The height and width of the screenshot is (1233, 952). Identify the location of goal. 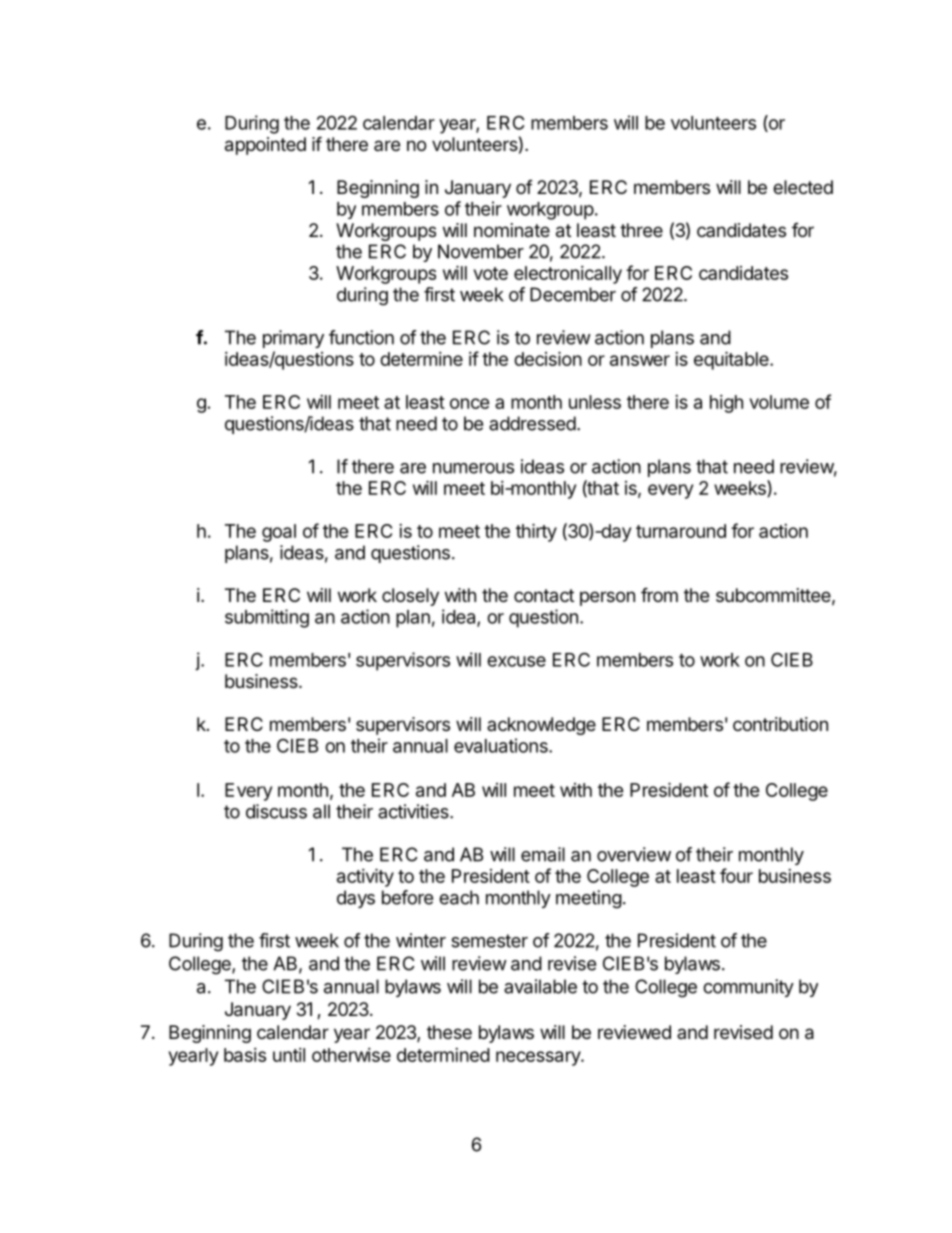
(279, 533).
